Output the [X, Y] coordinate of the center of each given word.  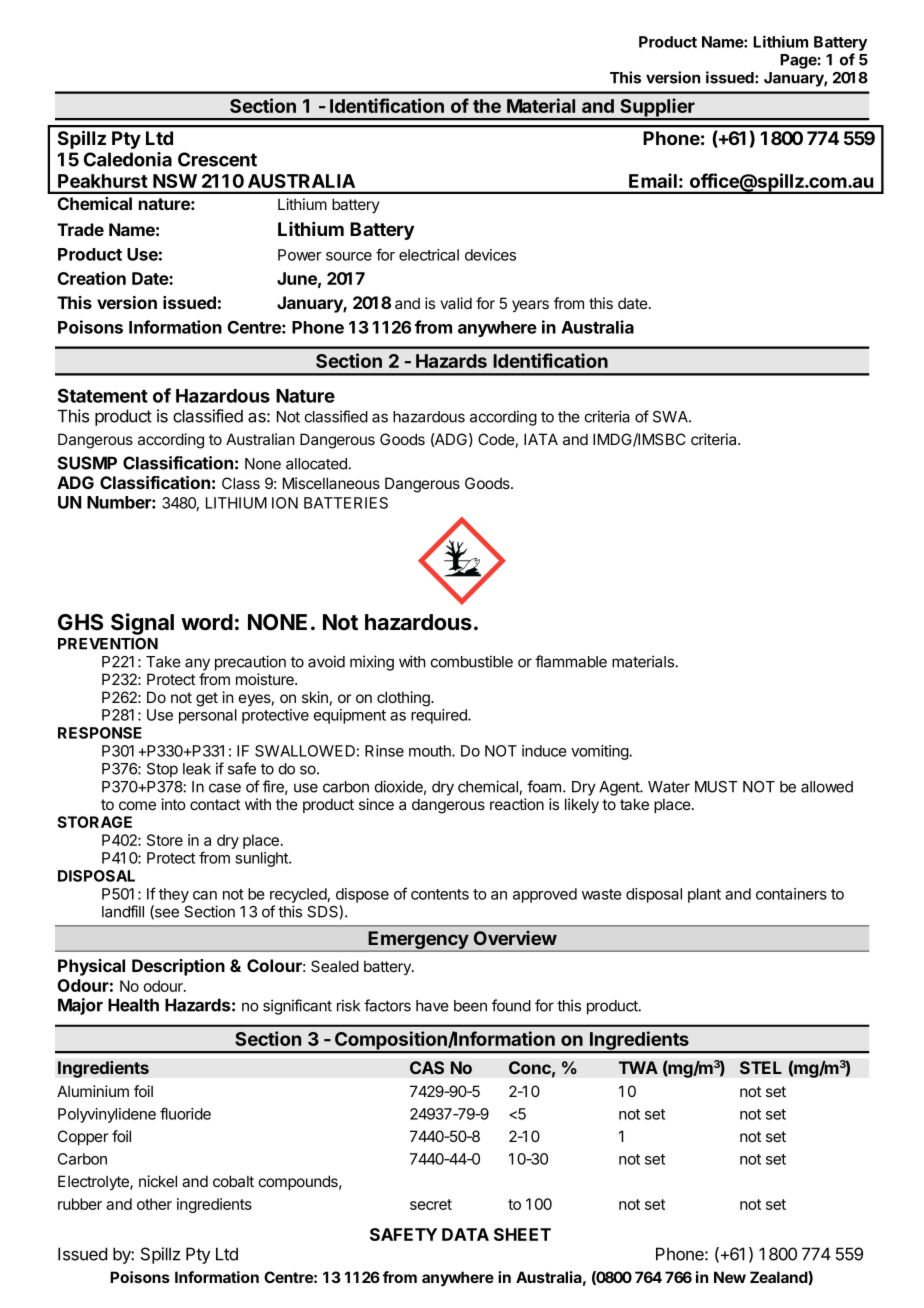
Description [178, 967]
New [730, 1277]
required [440, 716]
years [530, 306]
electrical [429, 255]
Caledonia [128, 159]
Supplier [657, 108]
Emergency [419, 941]
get [207, 699]
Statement [103, 395]
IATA [541, 439]
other [154, 1204]
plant [704, 895]
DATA [465, 1234]
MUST [716, 787]
